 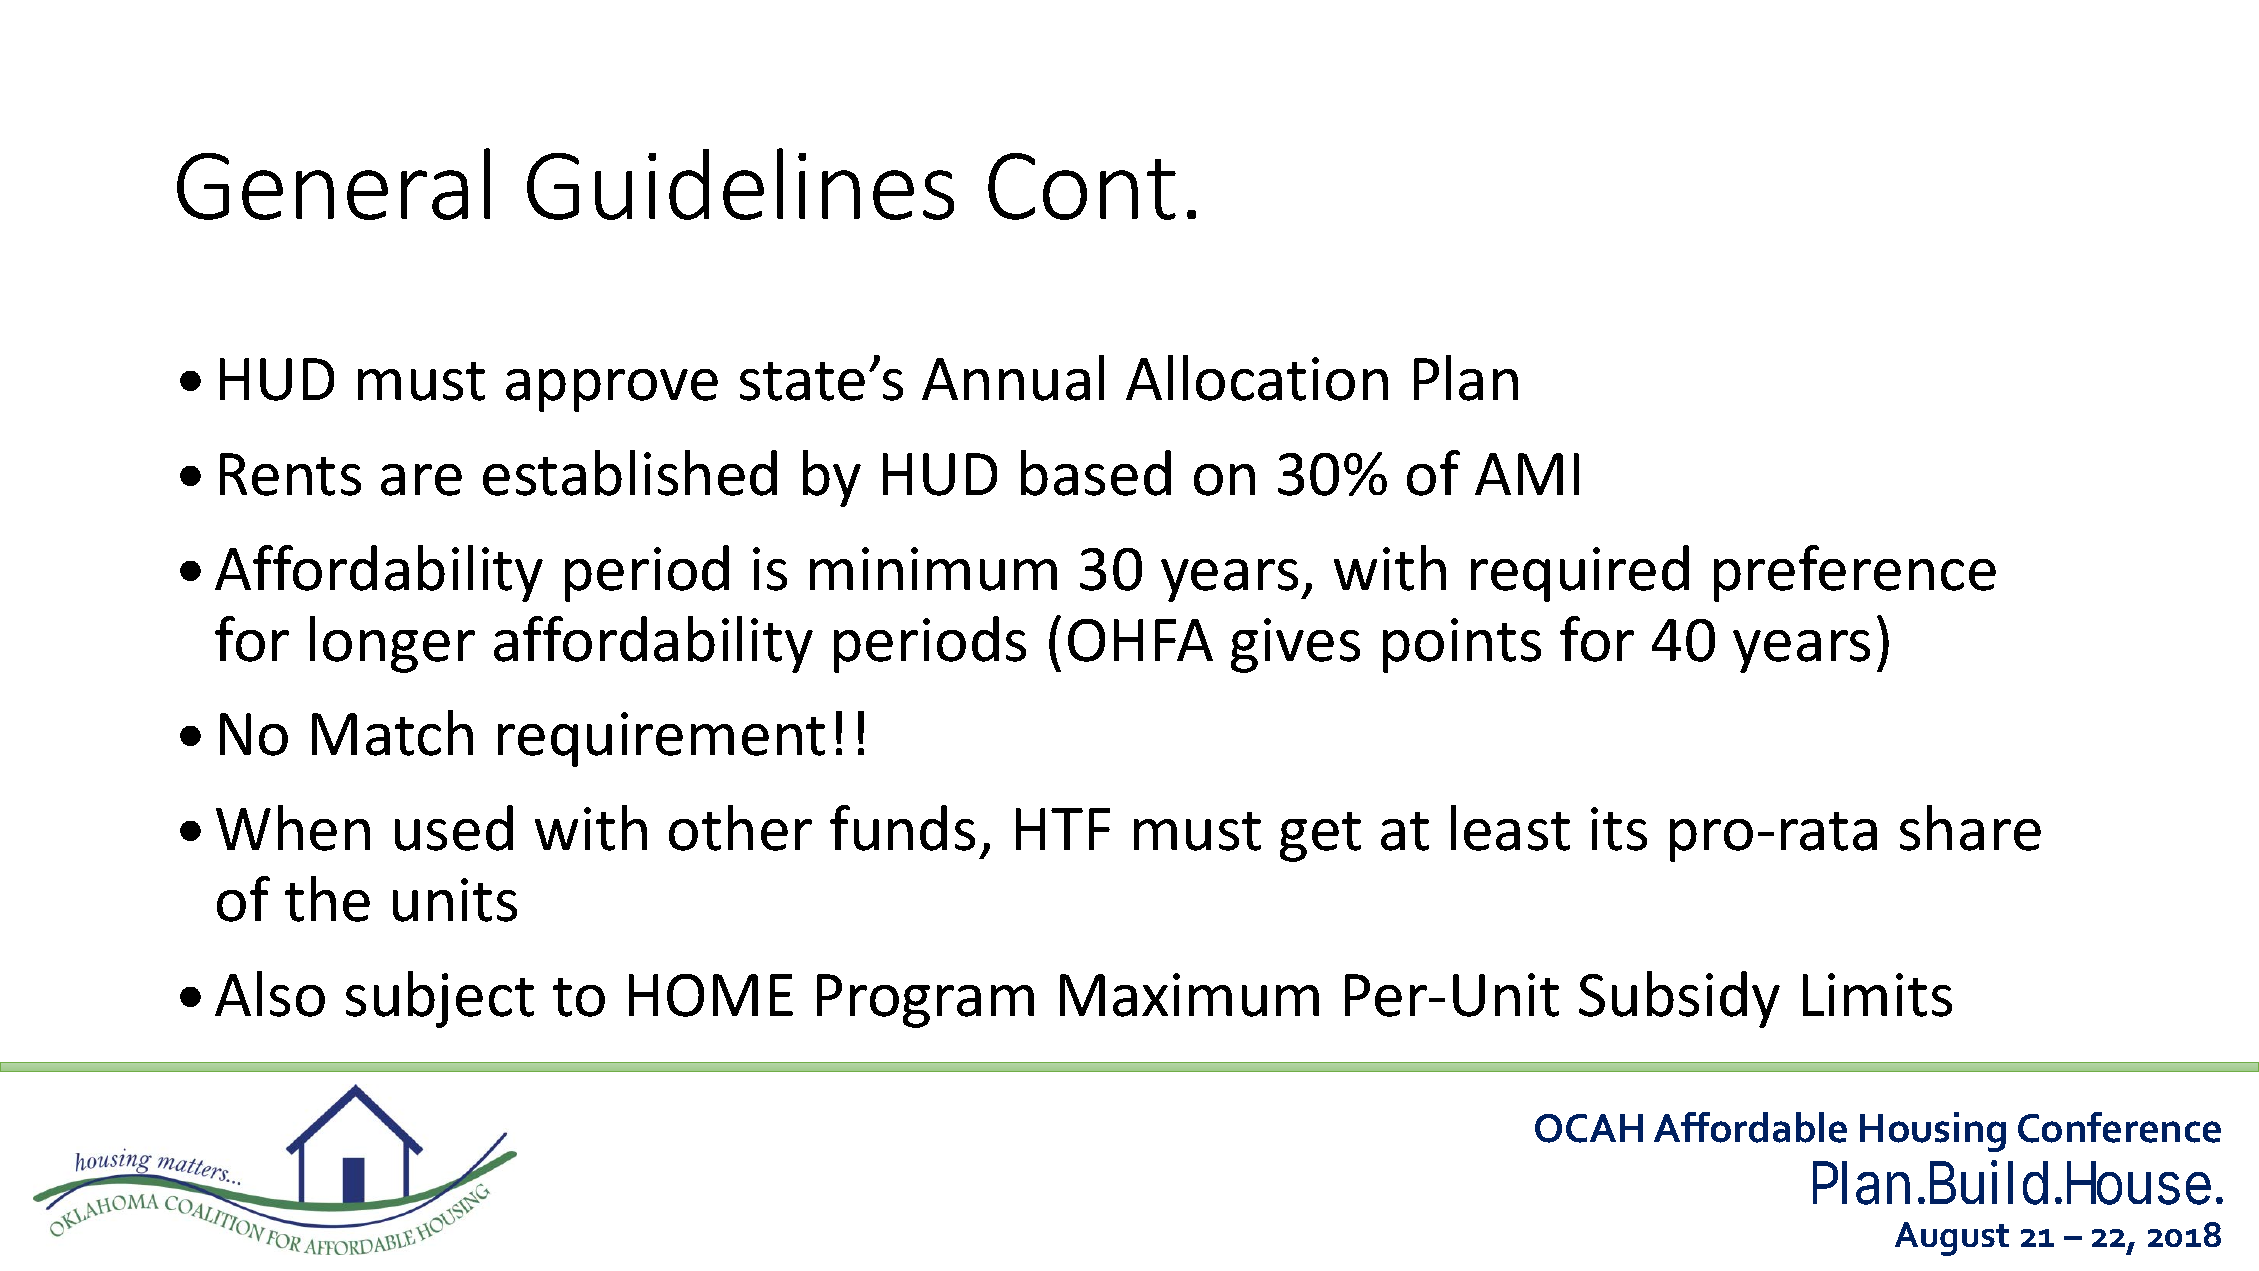 What do you see at coordinates (1295, 645) in the image?
I see `gives` at bounding box center [1295, 645].
